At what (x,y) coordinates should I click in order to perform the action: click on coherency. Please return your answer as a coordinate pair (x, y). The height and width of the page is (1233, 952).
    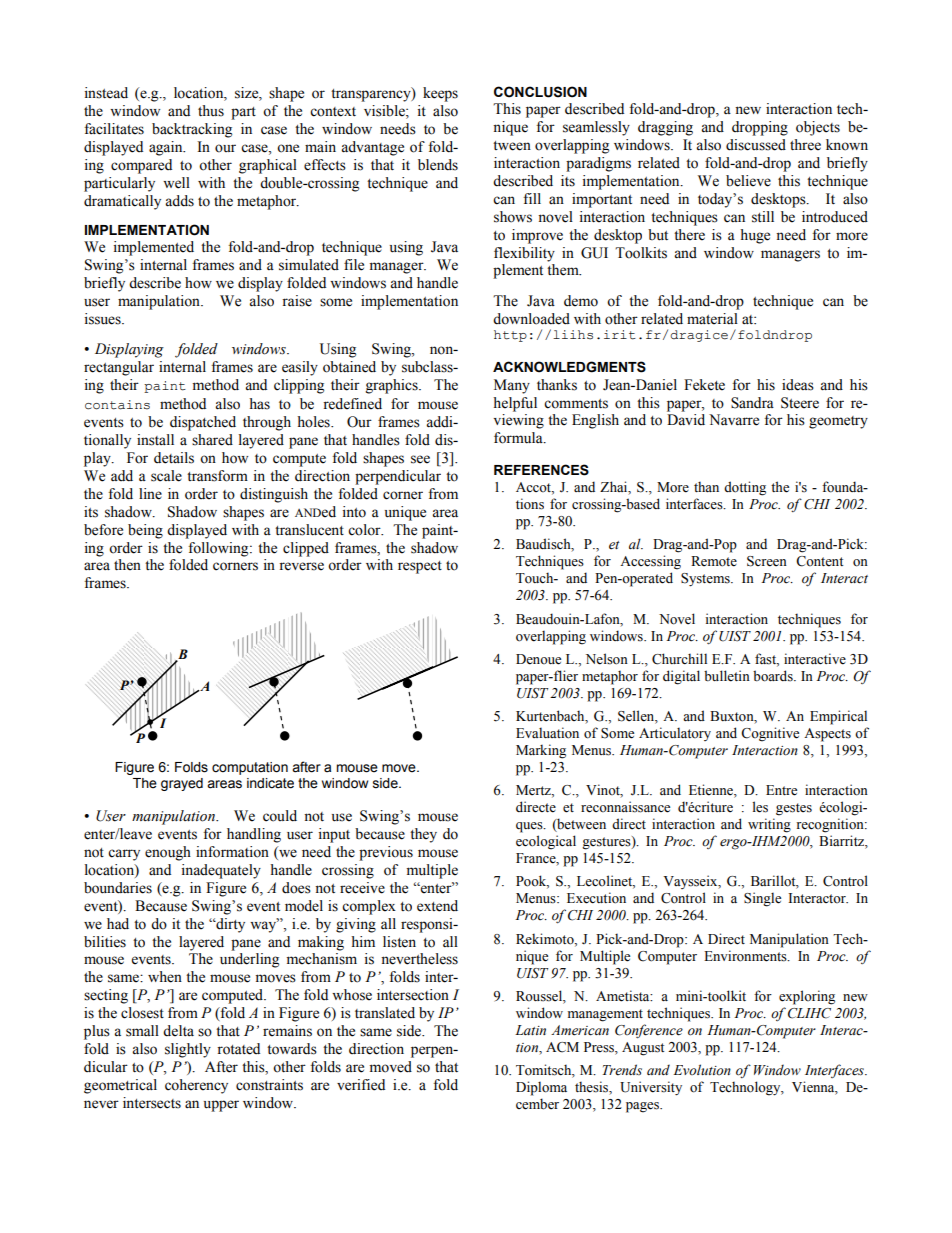
    Looking at the image, I should click on (196, 1086).
